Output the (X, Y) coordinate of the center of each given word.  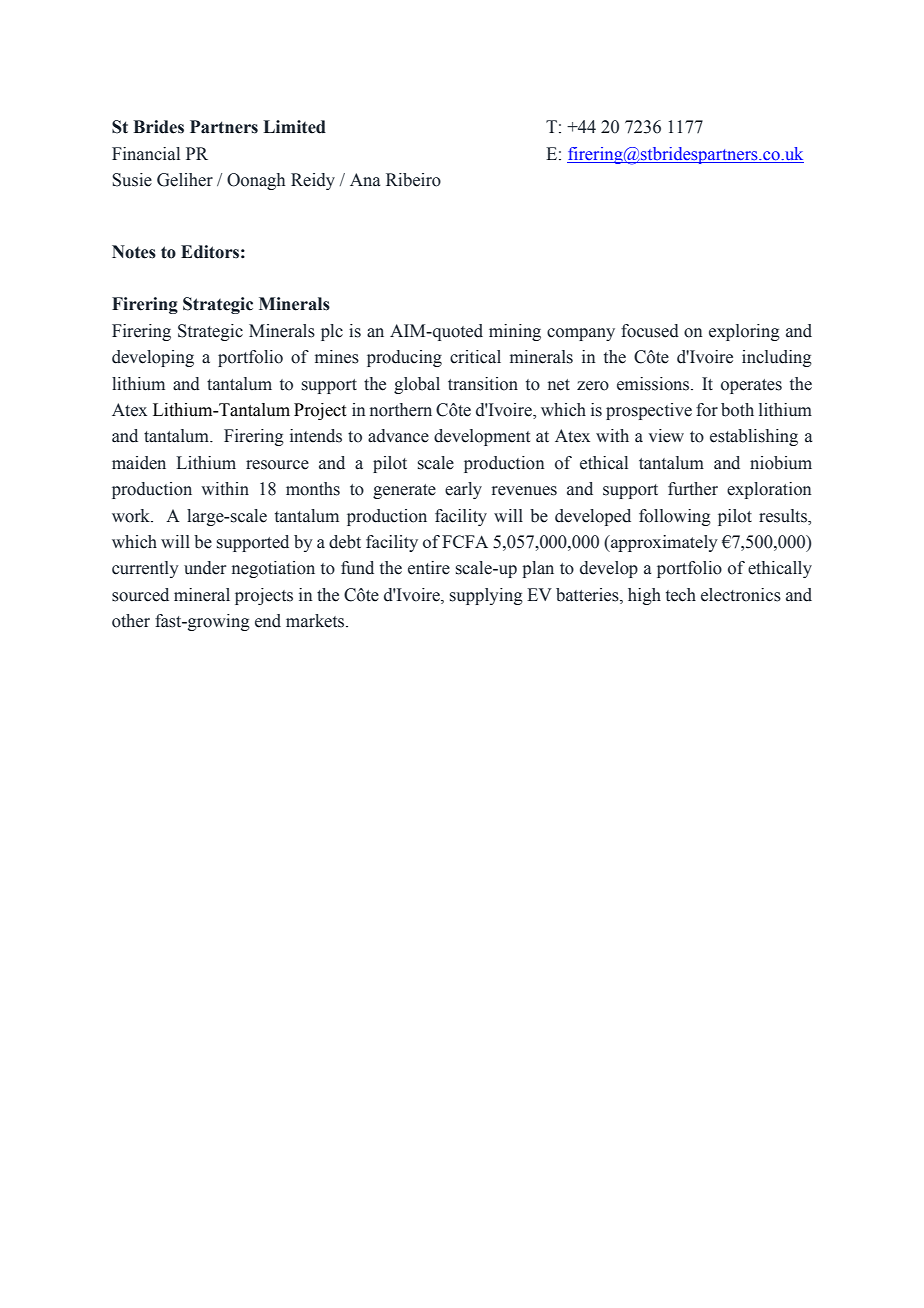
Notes (134, 252)
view (666, 436)
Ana (365, 180)
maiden (139, 463)
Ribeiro (413, 180)
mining (515, 332)
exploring (744, 332)
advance (398, 436)
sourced (140, 595)
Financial (146, 154)
